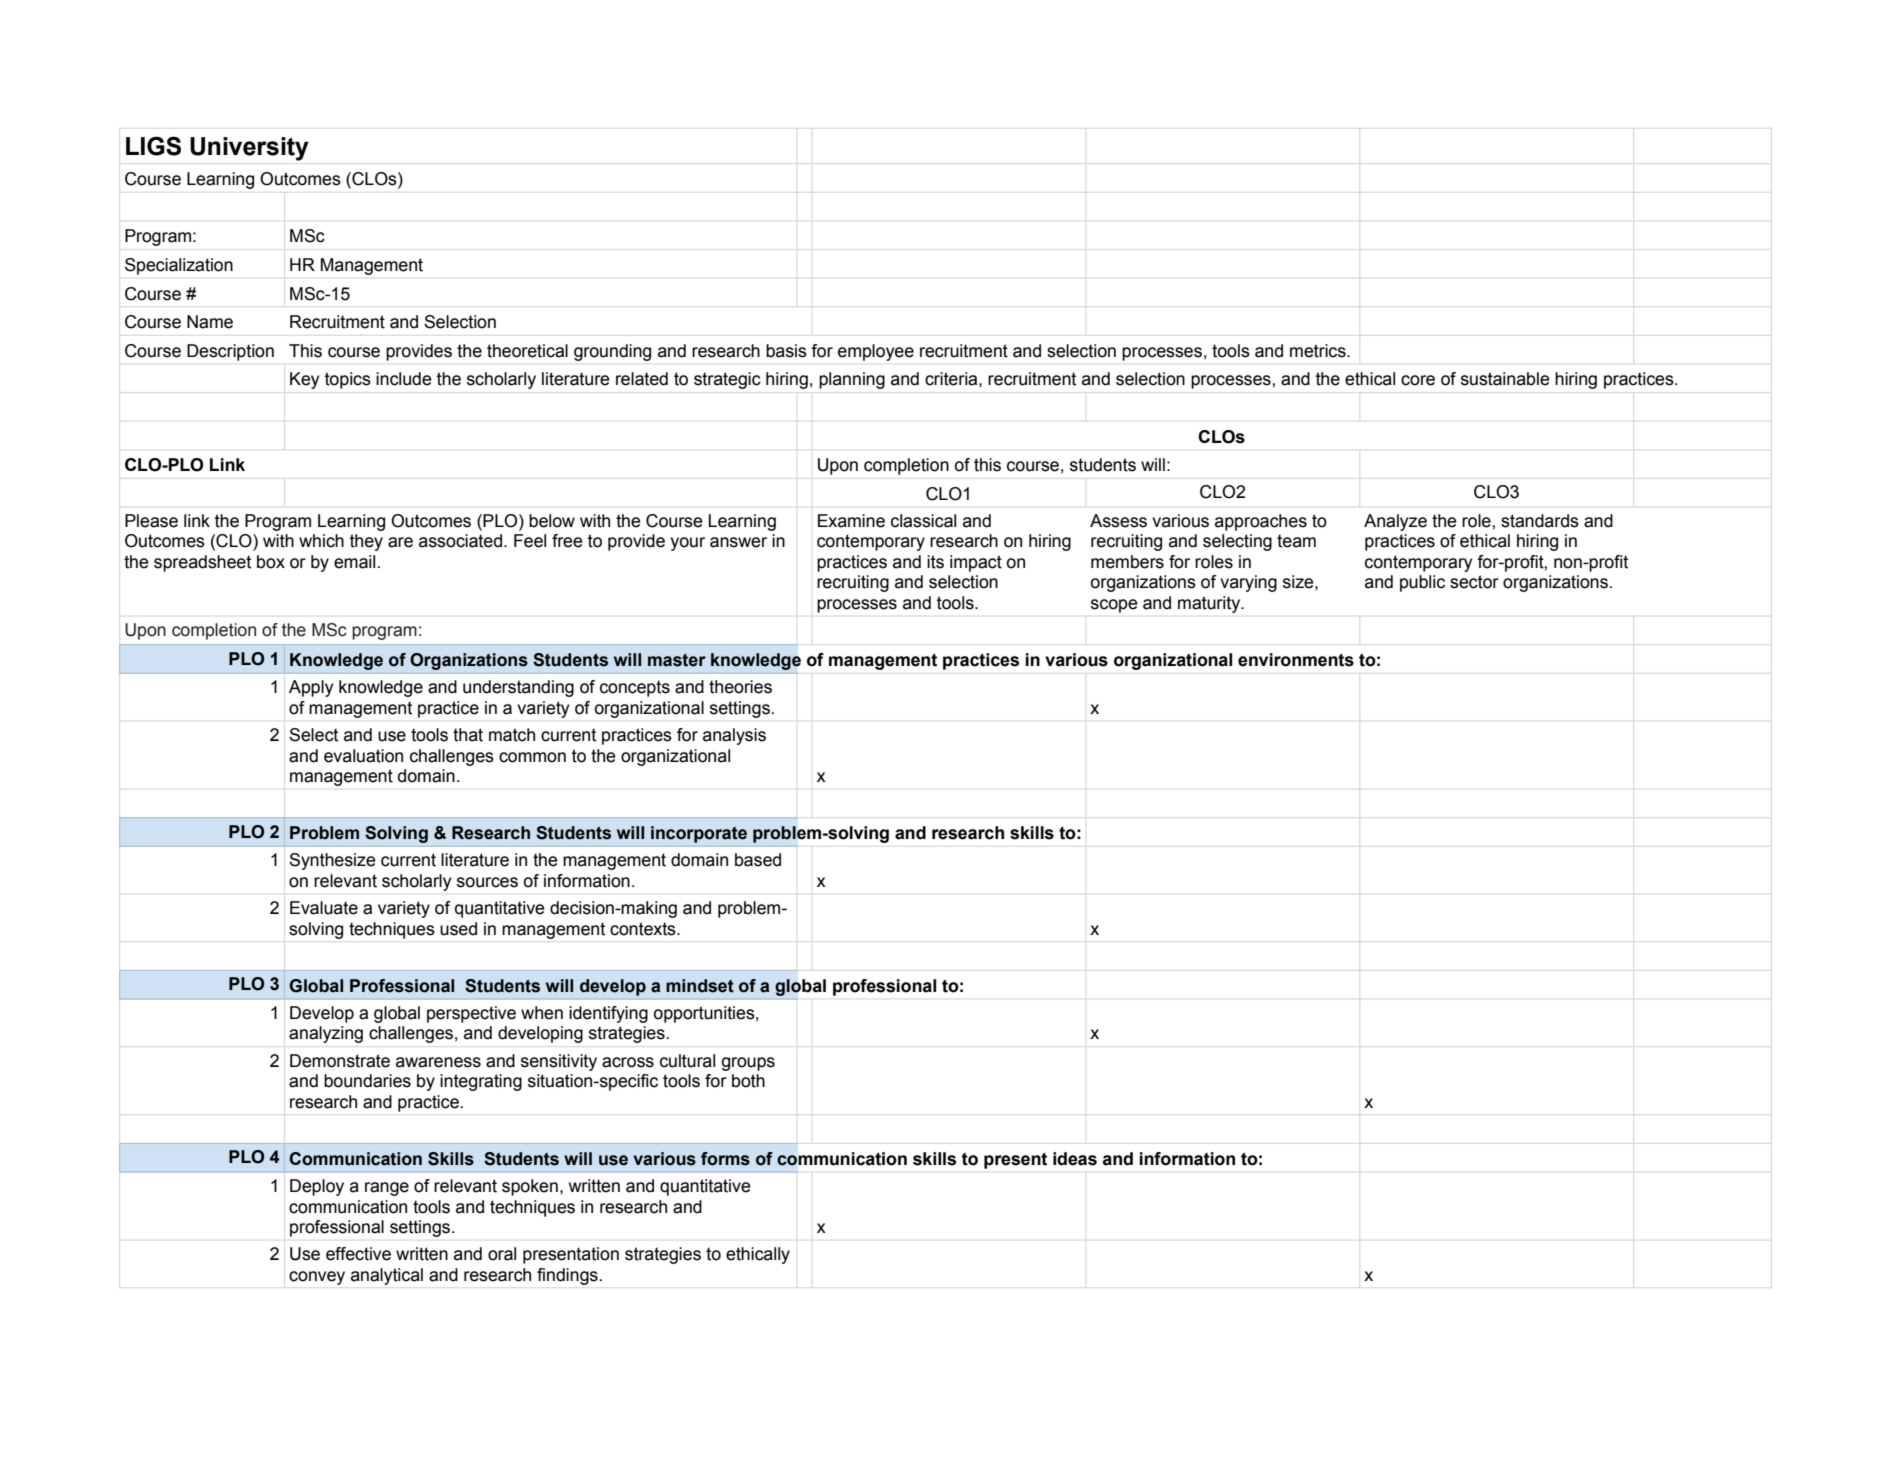 The width and height of the document is (1891, 1461). I want to click on basis, so click(786, 351).
